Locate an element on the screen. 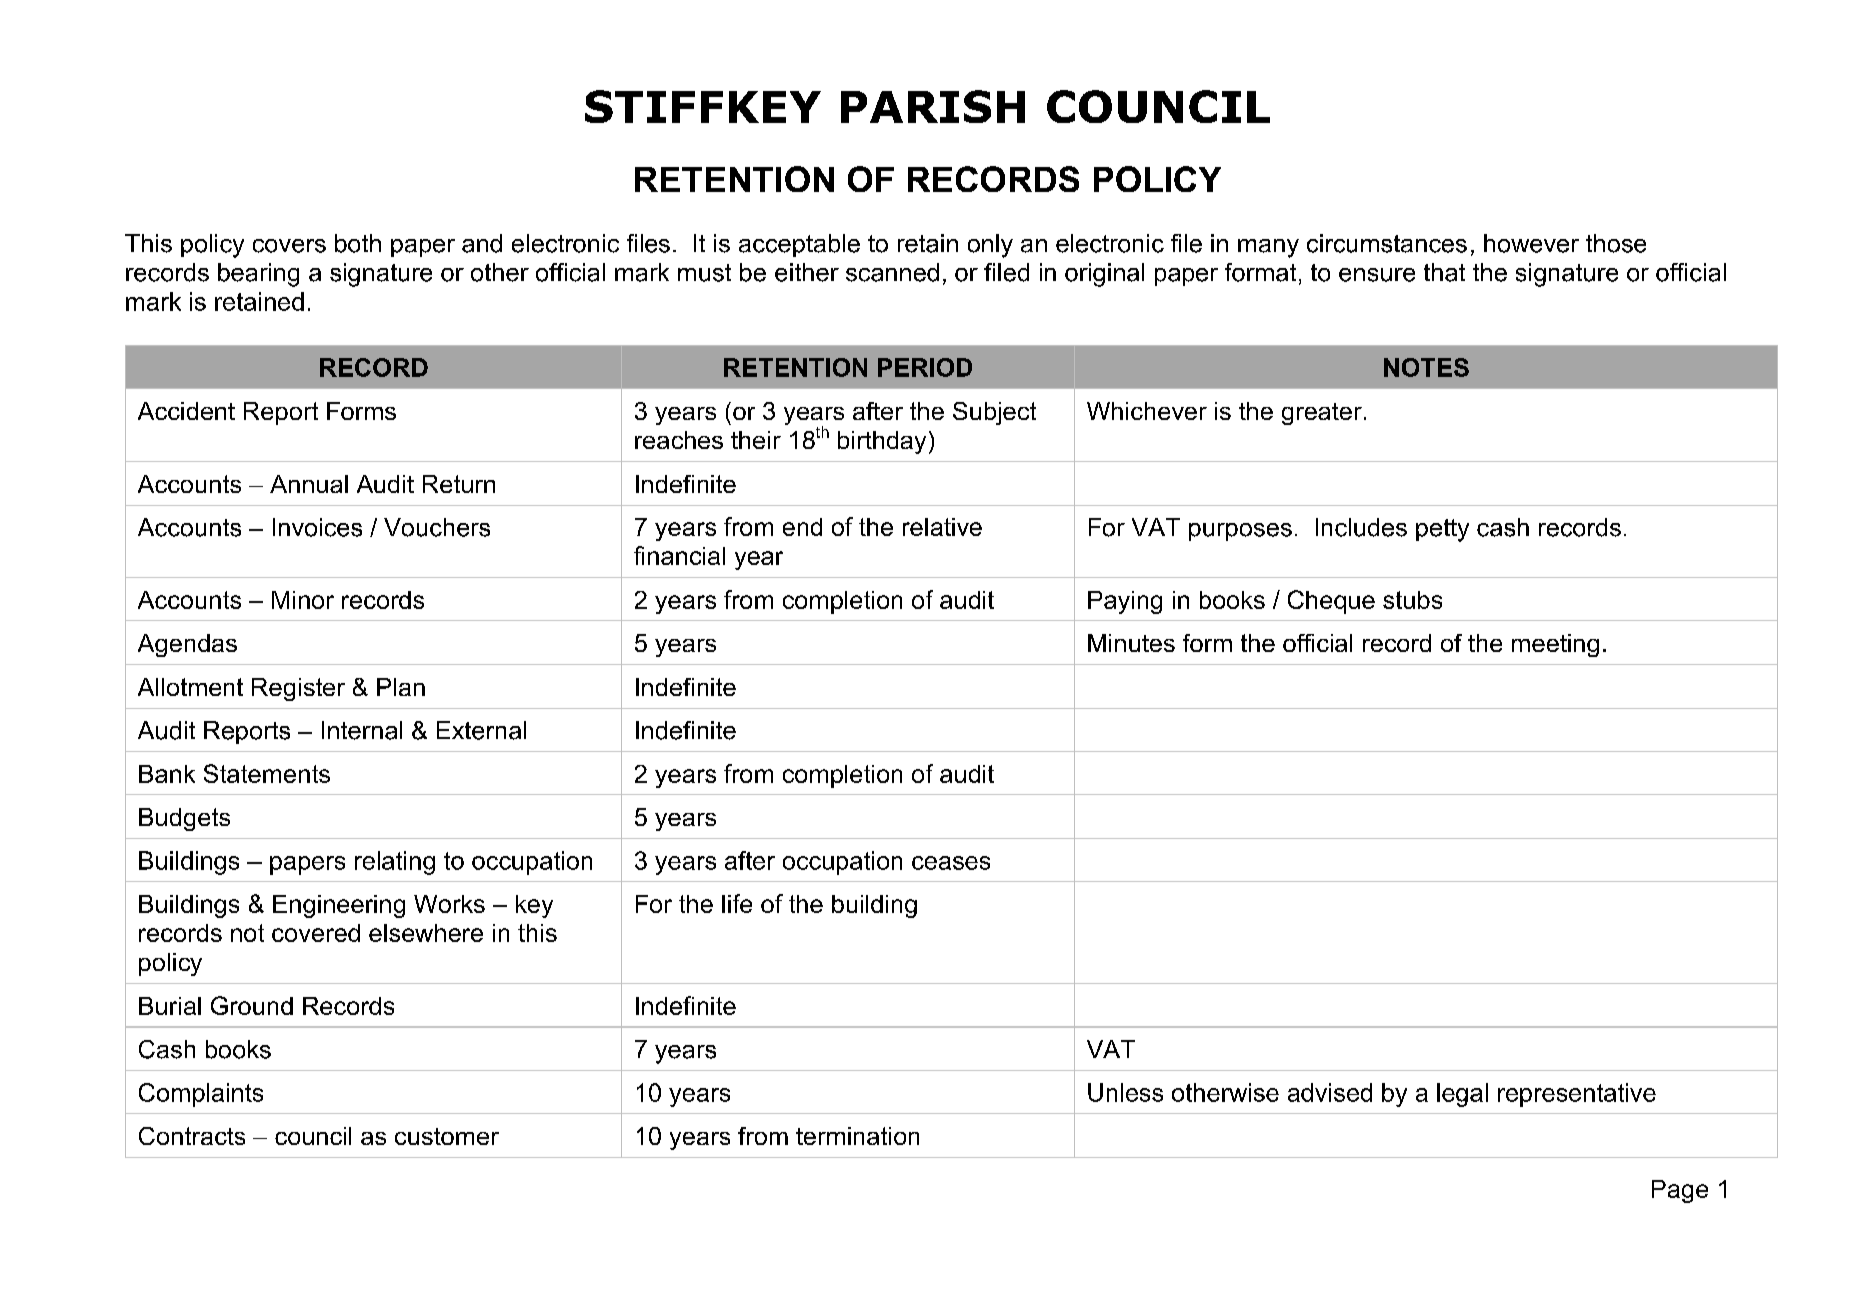 The height and width of the screenshot is (1311, 1855). petty is located at coordinates (1442, 530).
